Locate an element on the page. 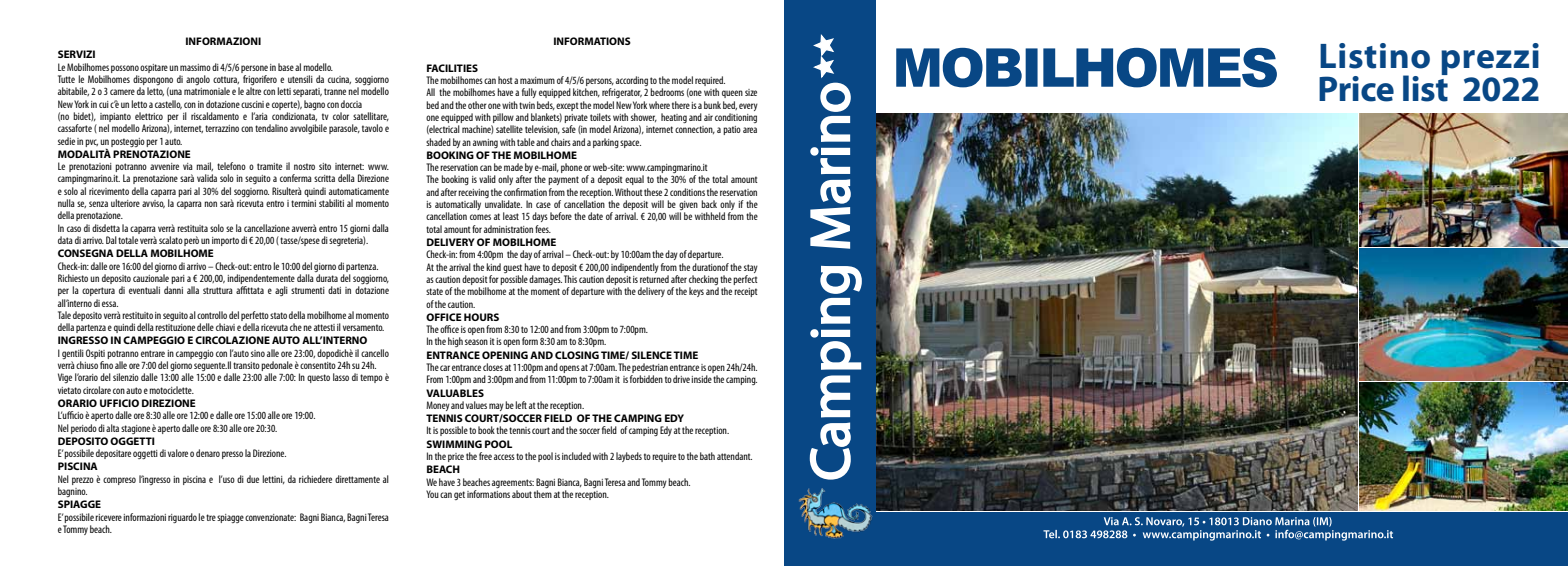  valore is located at coordinates (178, 453).
